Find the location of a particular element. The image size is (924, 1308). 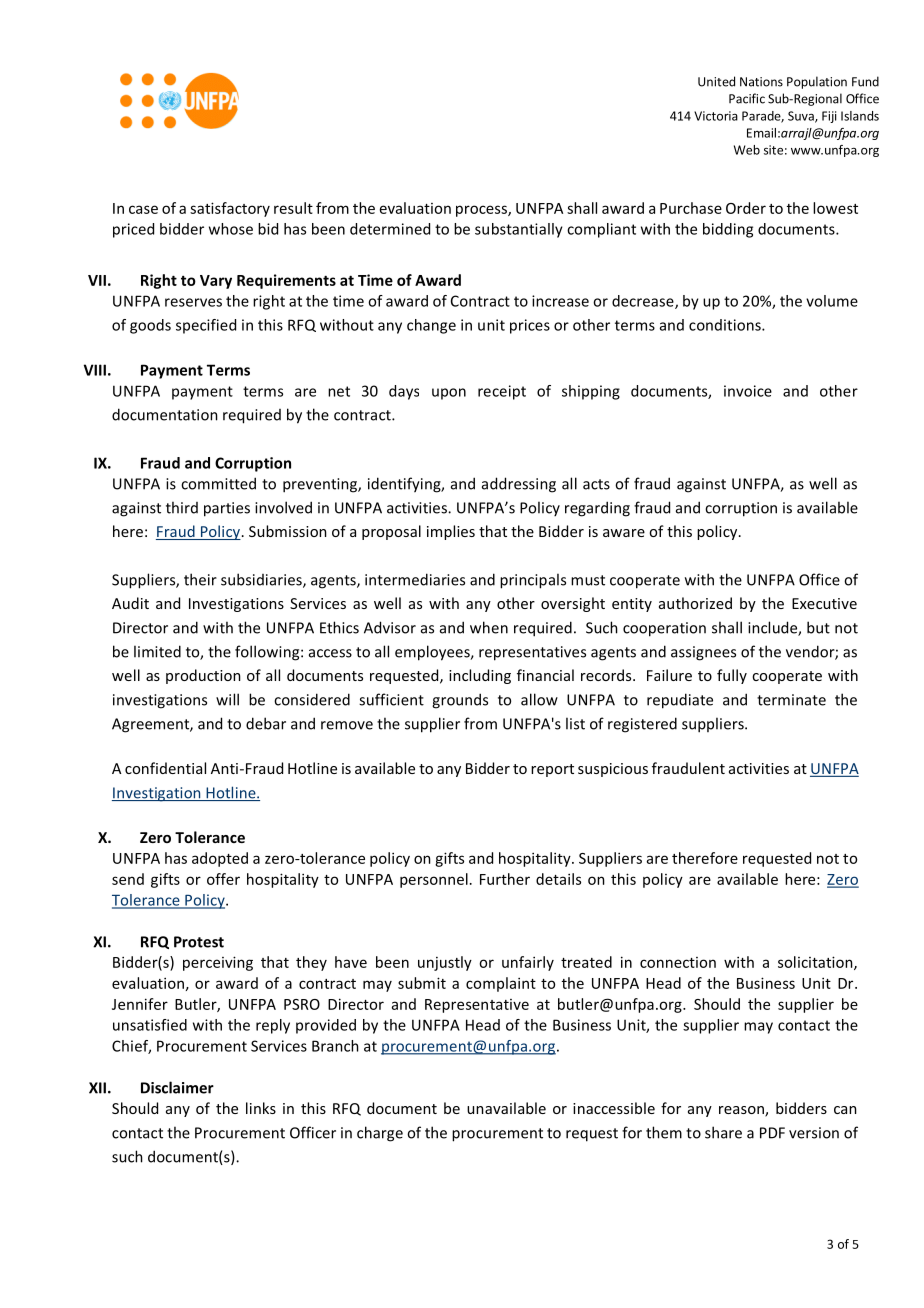

determined is located at coordinates (390, 229).
